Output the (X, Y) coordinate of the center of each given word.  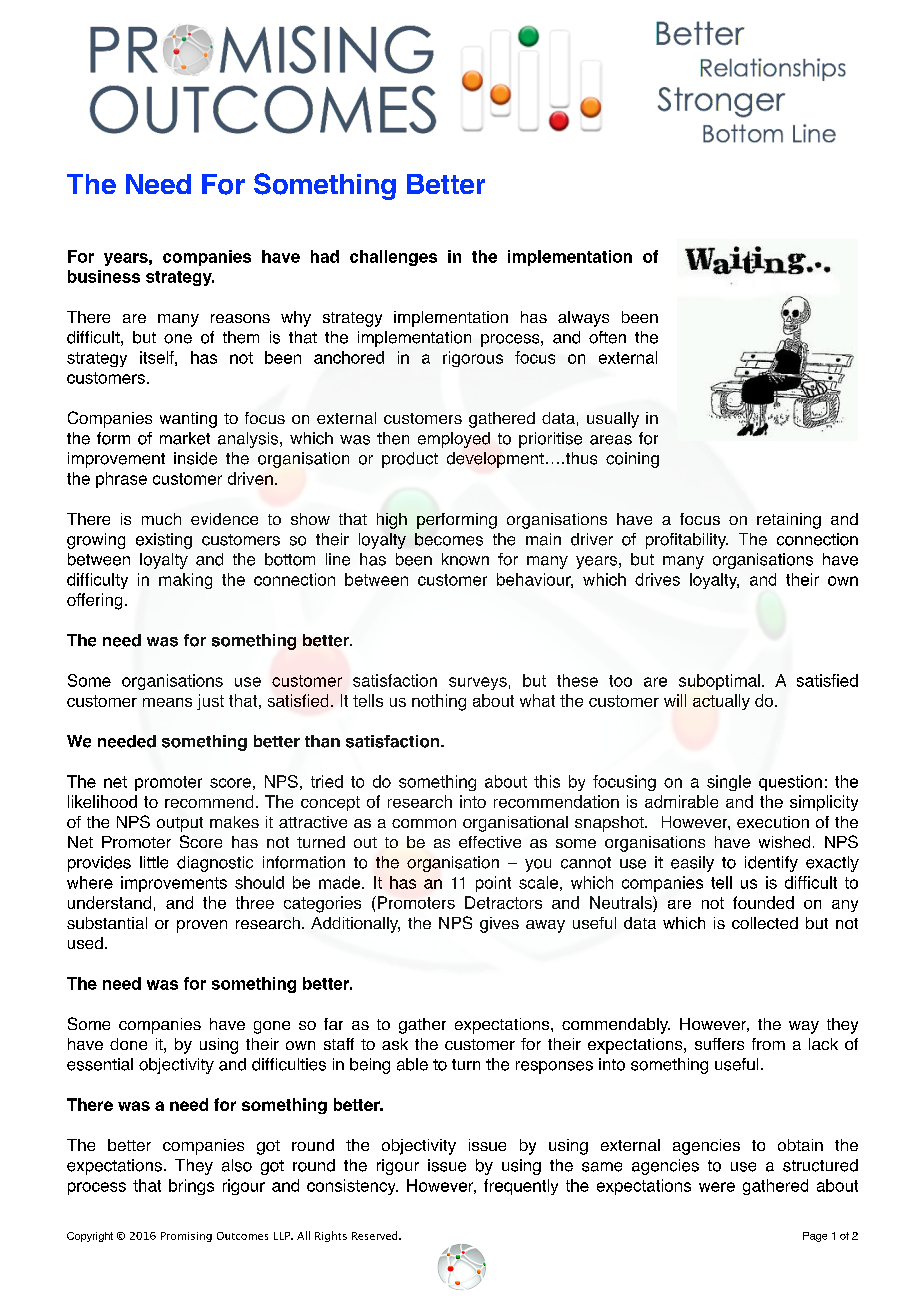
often (607, 337)
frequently (521, 1187)
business (104, 276)
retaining (789, 521)
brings (191, 1187)
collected (765, 923)
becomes (449, 539)
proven (202, 926)
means (167, 702)
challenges (393, 258)
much (161, 519)
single (729, 783)
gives (499, 925)
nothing (439, 702)
